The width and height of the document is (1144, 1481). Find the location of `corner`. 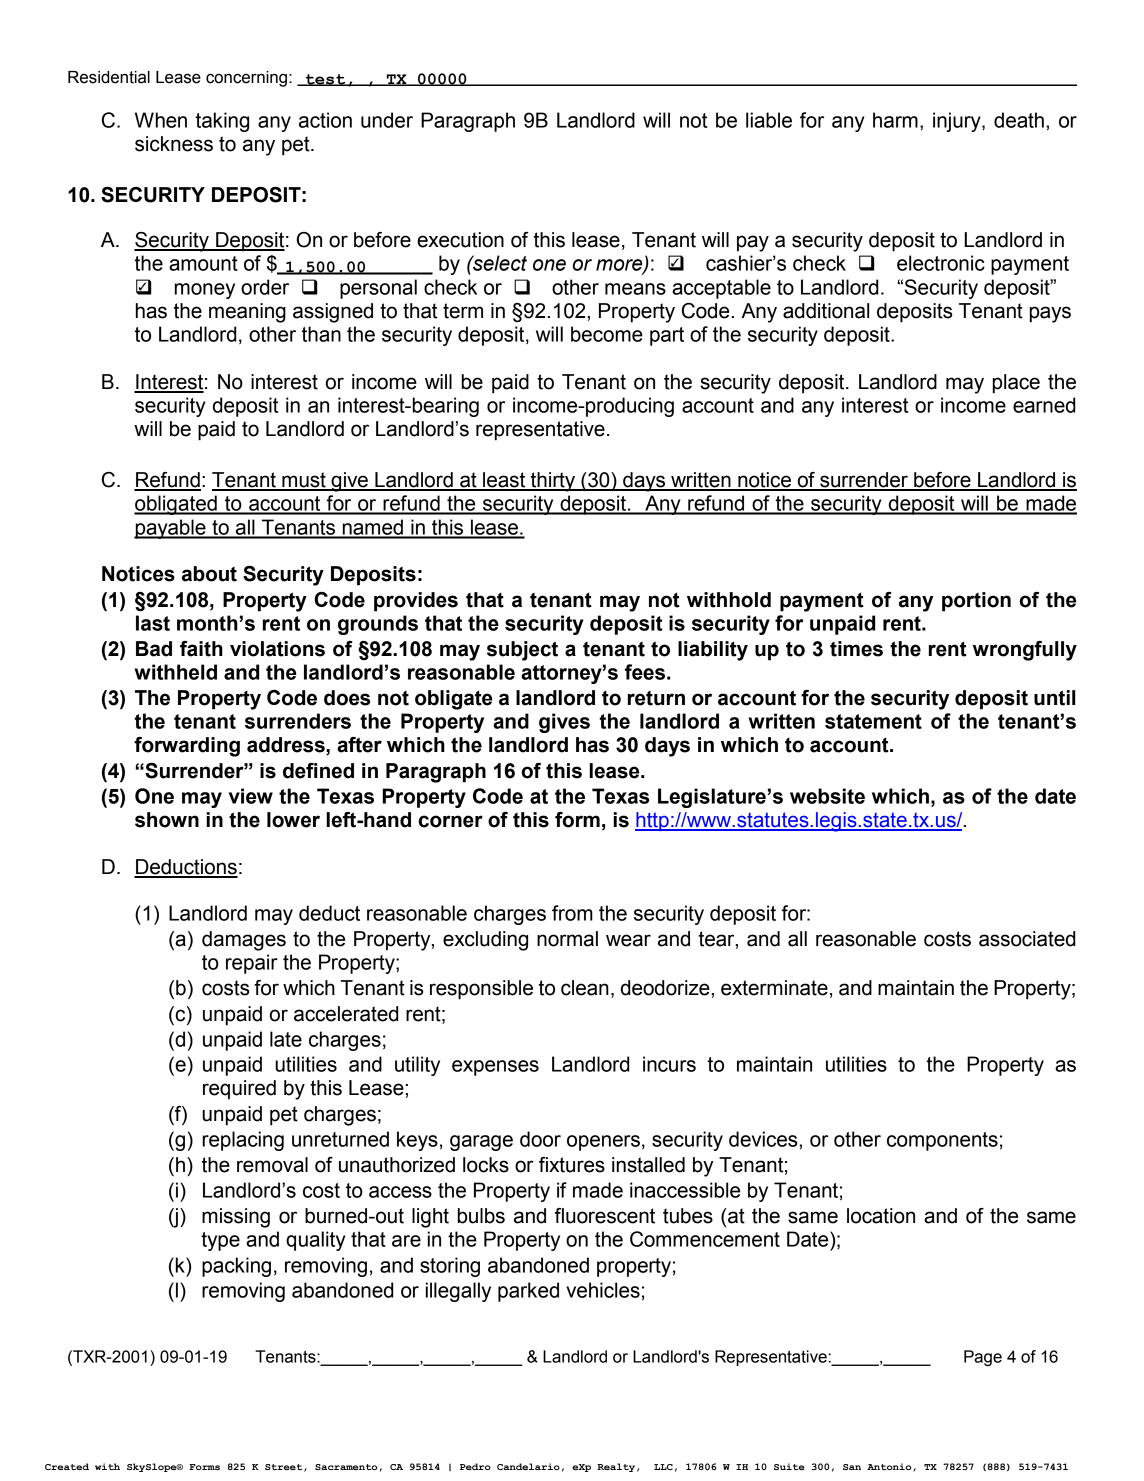

corner is located at coordinates (451, 821).
